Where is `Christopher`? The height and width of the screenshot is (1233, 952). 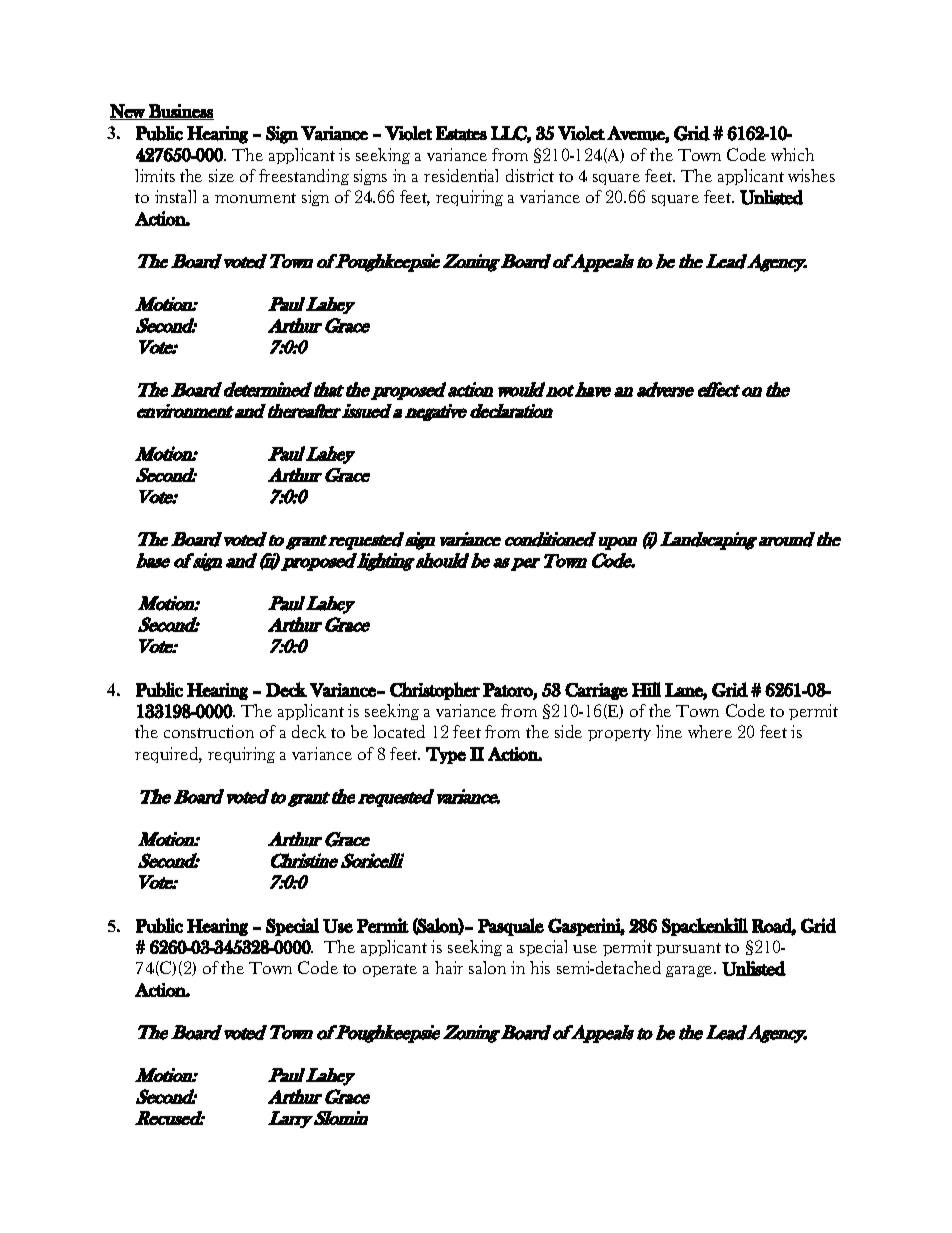 Christopher is located at coordinates (435, 691).
